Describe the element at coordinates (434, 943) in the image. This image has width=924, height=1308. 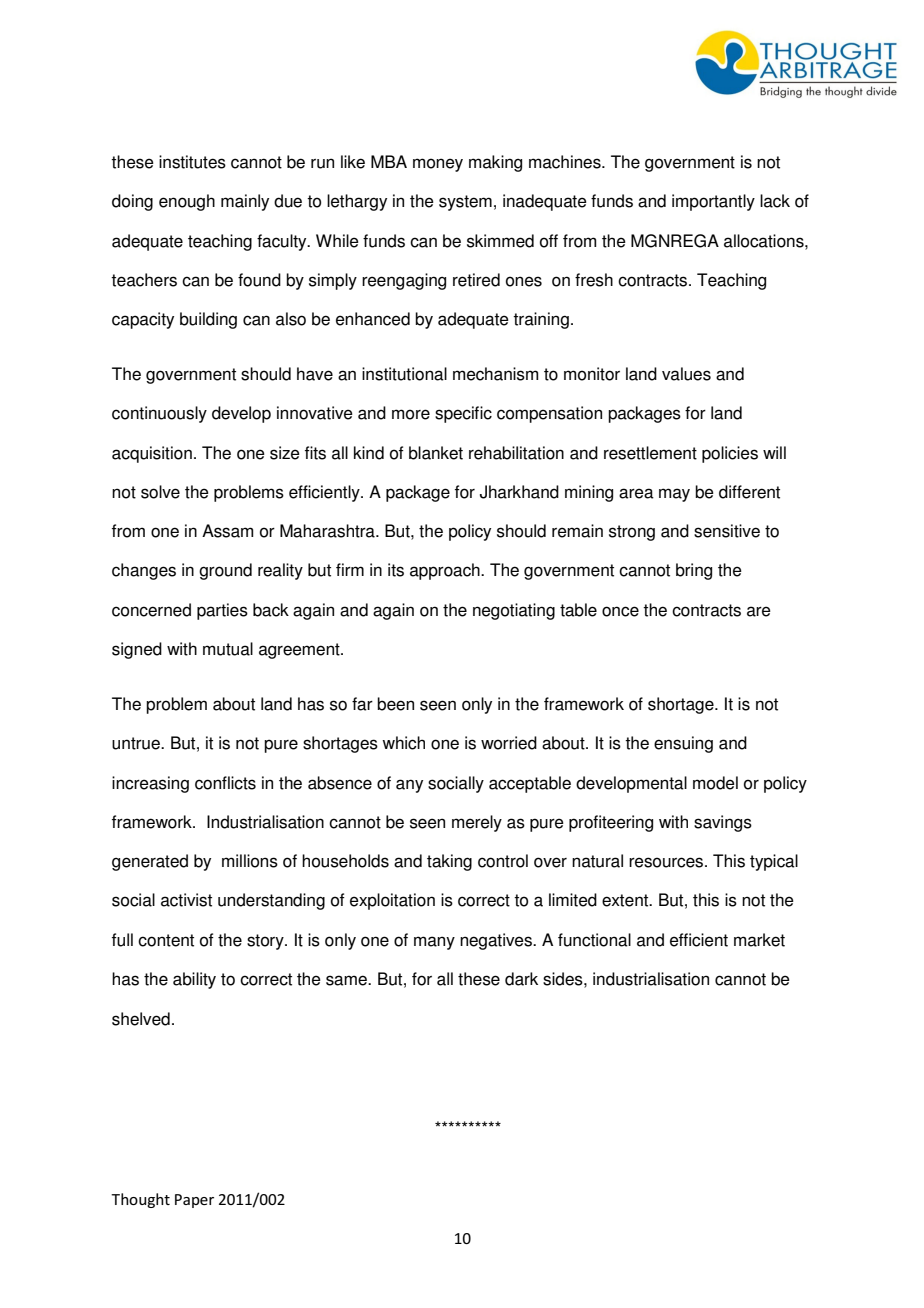
I see `many` at that location.
